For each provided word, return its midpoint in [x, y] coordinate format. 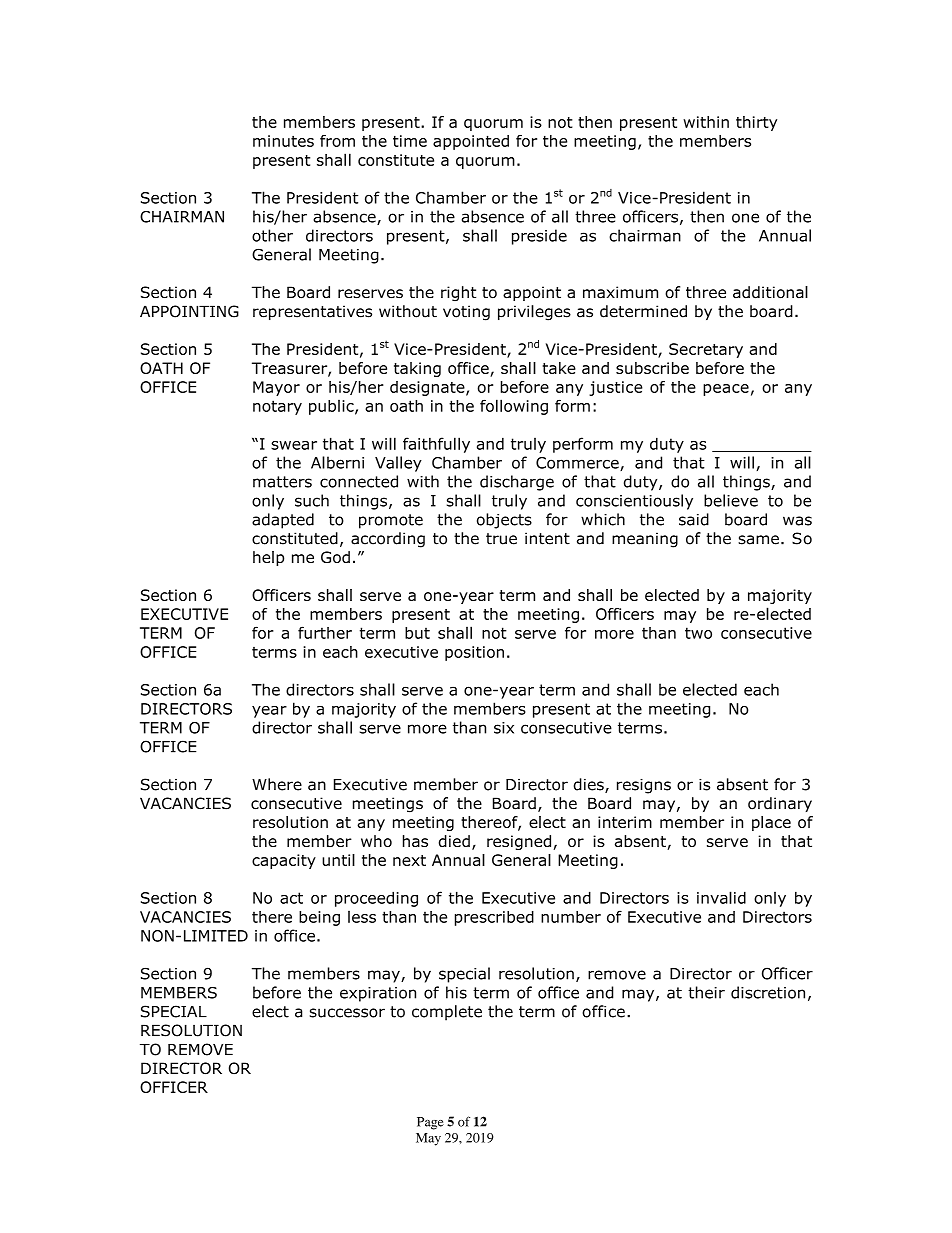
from [337, 141]
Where [277, 784]
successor [347, 1013]
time [410, 141]
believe [731, 500]
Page [430, 1123]
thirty [756, 123]
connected [359, 481]
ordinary [780, 804]
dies [590, 785]
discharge [517, 483]
